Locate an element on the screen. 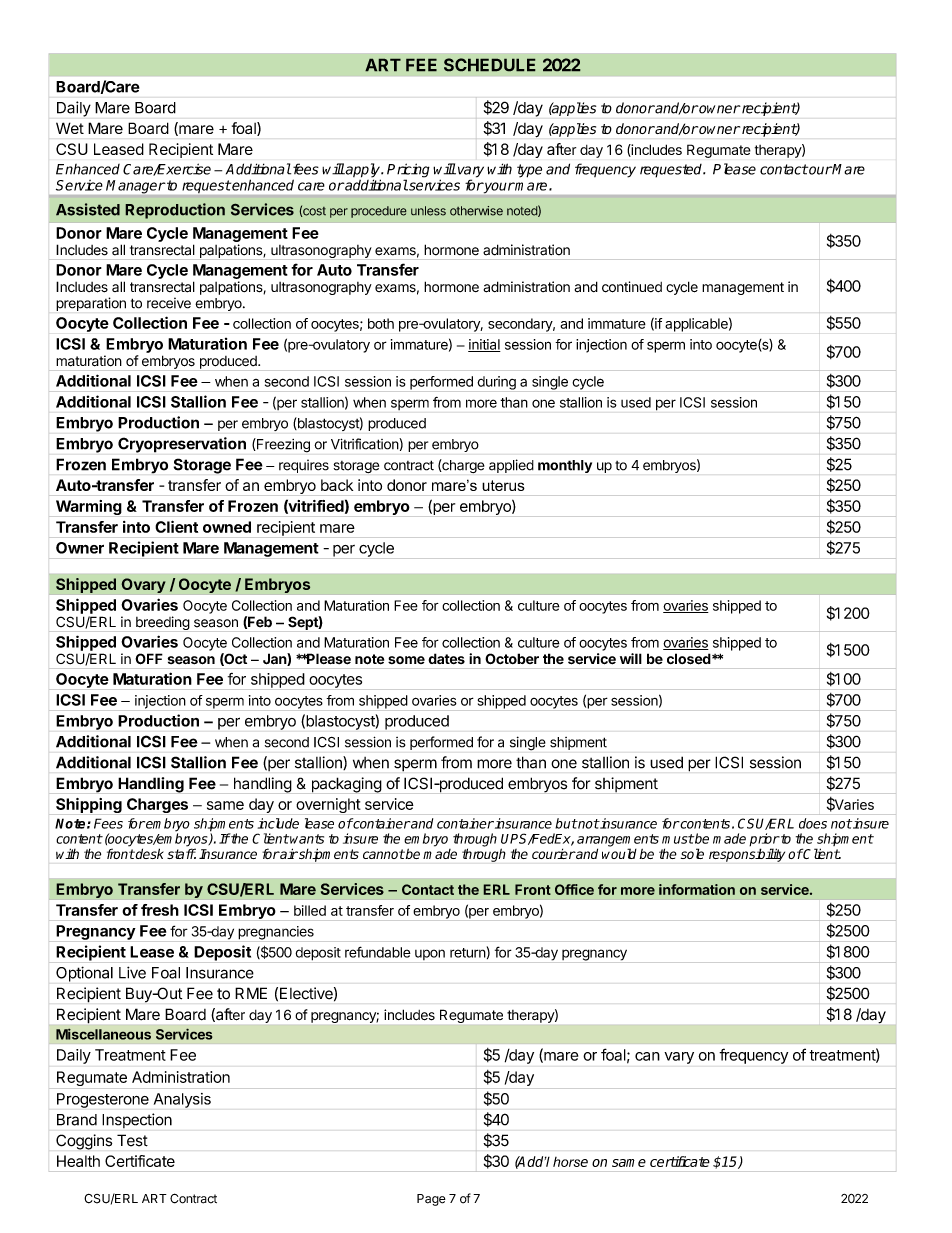 The height and width of the screenshot is (1233, 952). Test is located at coordinates (132, 1140).
